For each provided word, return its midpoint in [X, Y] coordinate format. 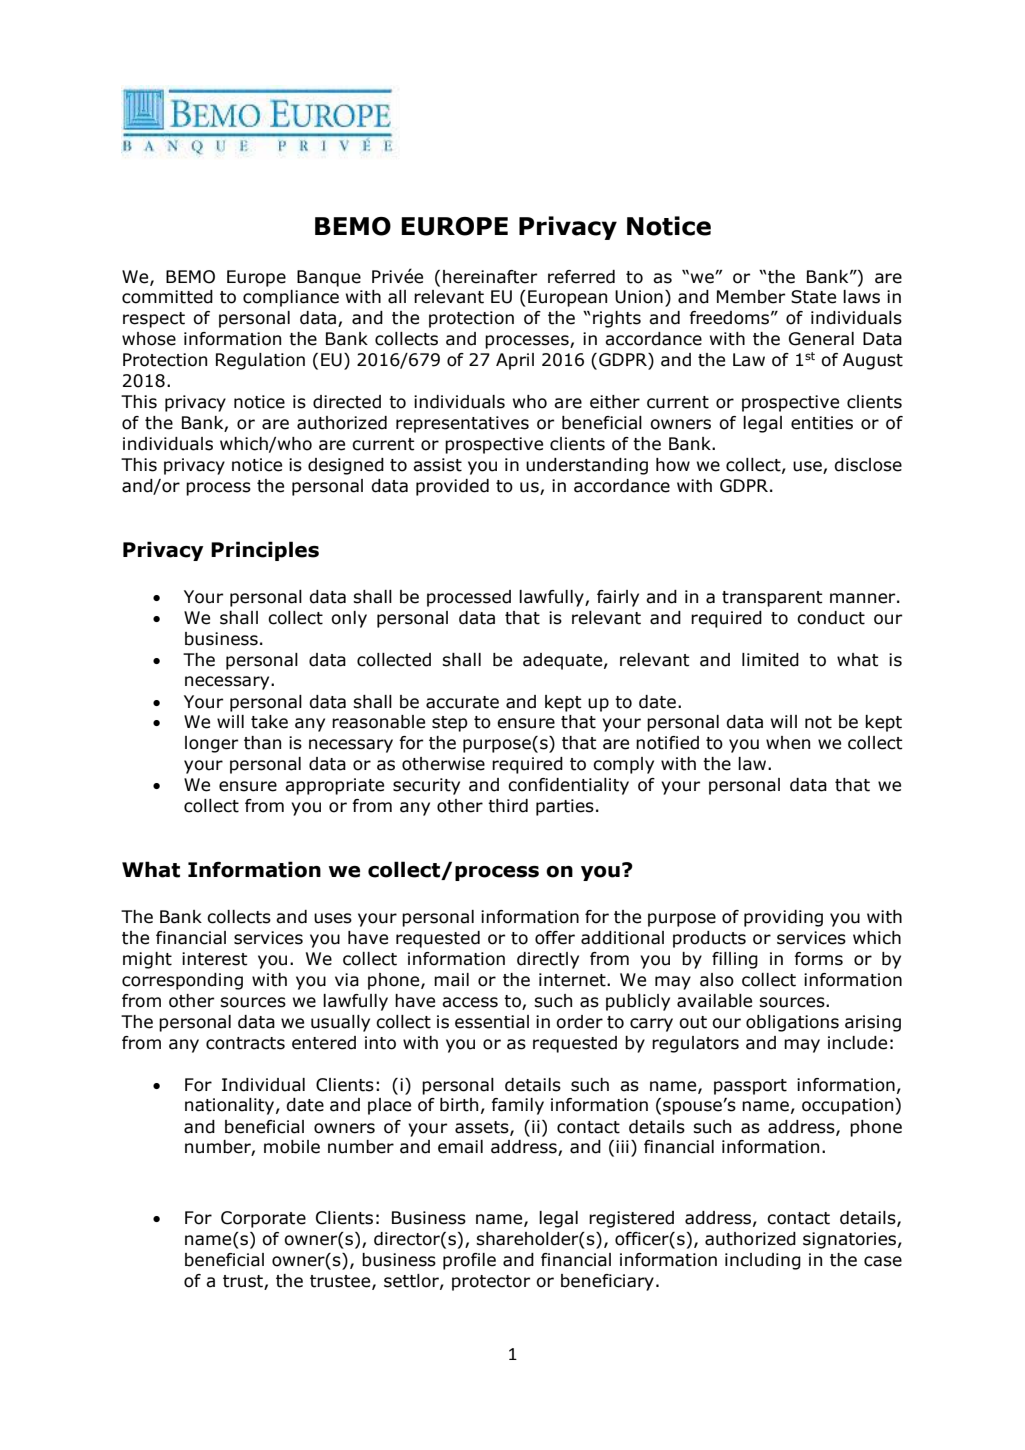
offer [555, 938]
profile [469, 1261]
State [813, 297]
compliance [291, 298]
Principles [265, 551]
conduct [831, 618]
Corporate [263, 1219]
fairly [618, 598]
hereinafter [490, 277]
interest [215, 959]
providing [783, 918]
